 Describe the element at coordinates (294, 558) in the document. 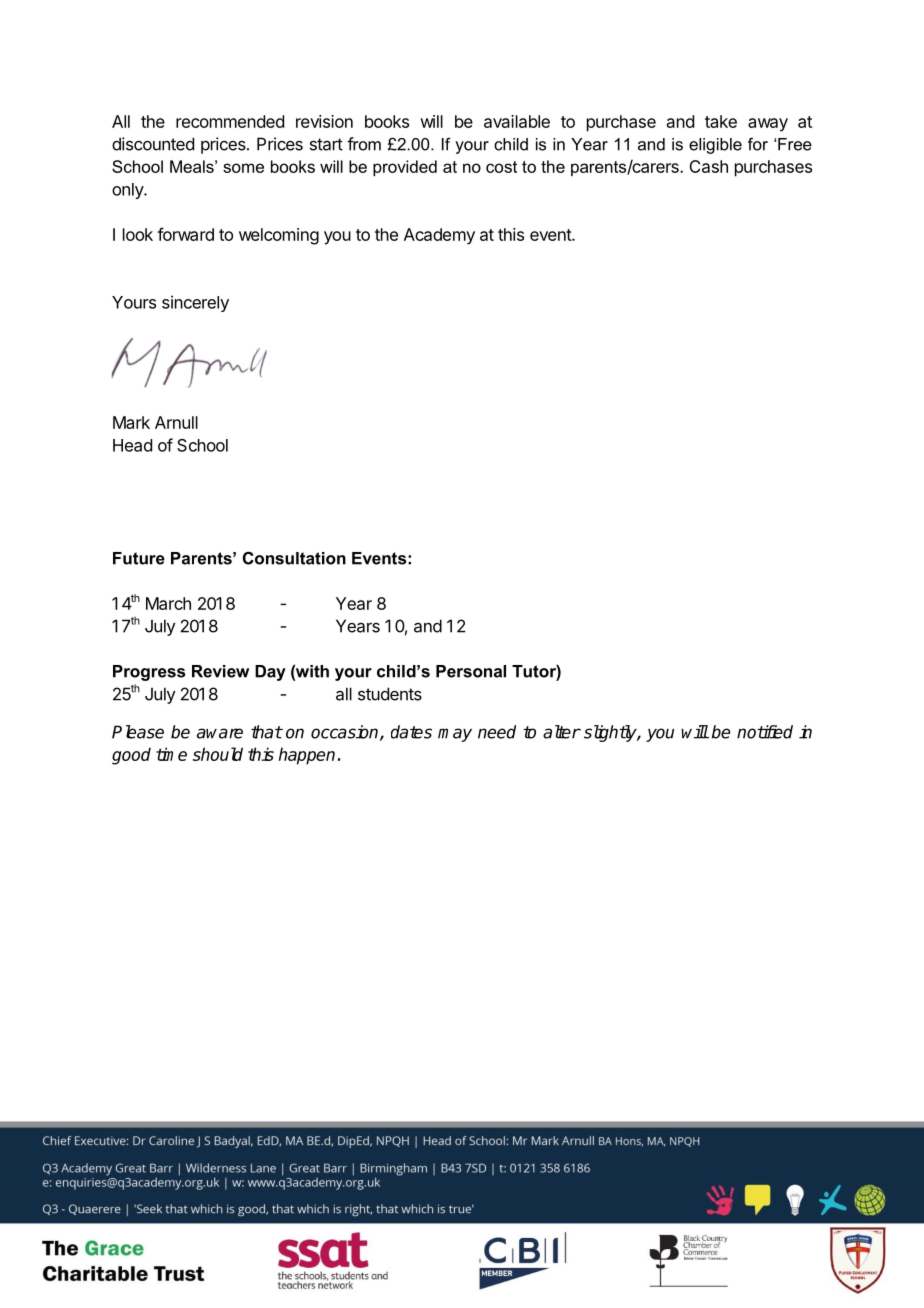

I see `Consultation` at that location.
